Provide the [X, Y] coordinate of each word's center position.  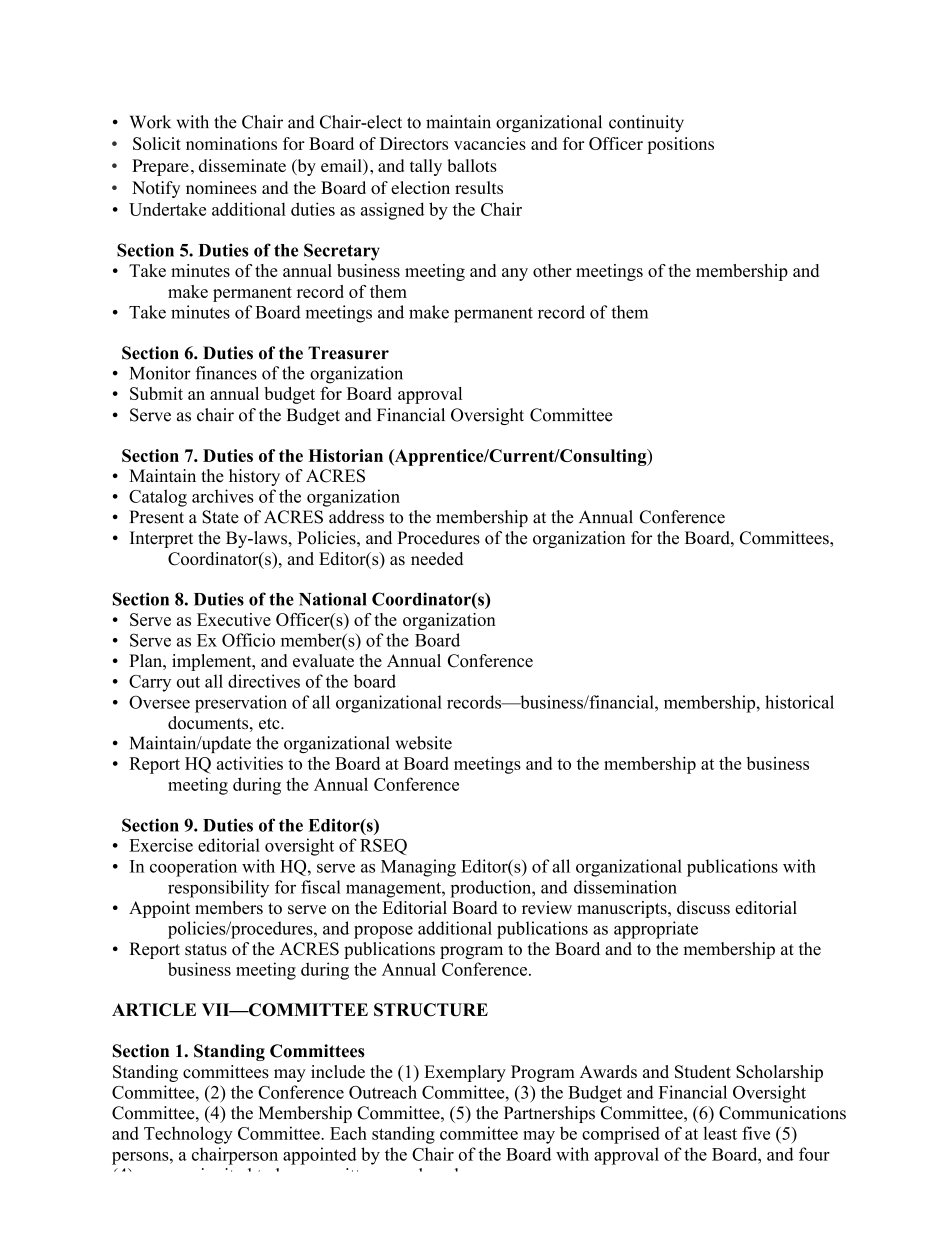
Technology [188, 1135]
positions [681, 145]
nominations [231, 143]
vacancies [490, 143]
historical [799, 702]
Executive [234, 619]
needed [437, 558]
